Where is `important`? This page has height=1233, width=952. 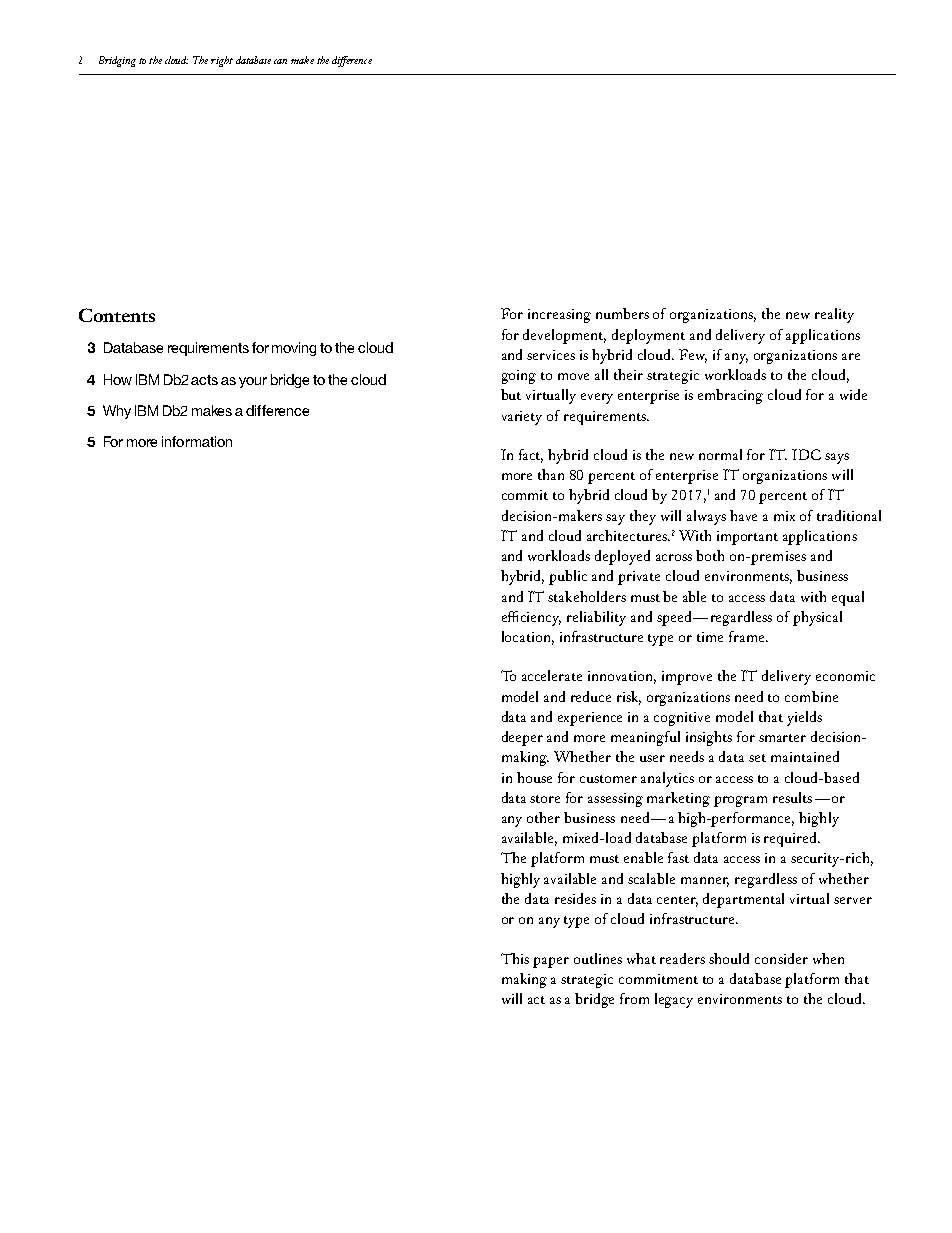 important is located at coordinates (747, 538).
